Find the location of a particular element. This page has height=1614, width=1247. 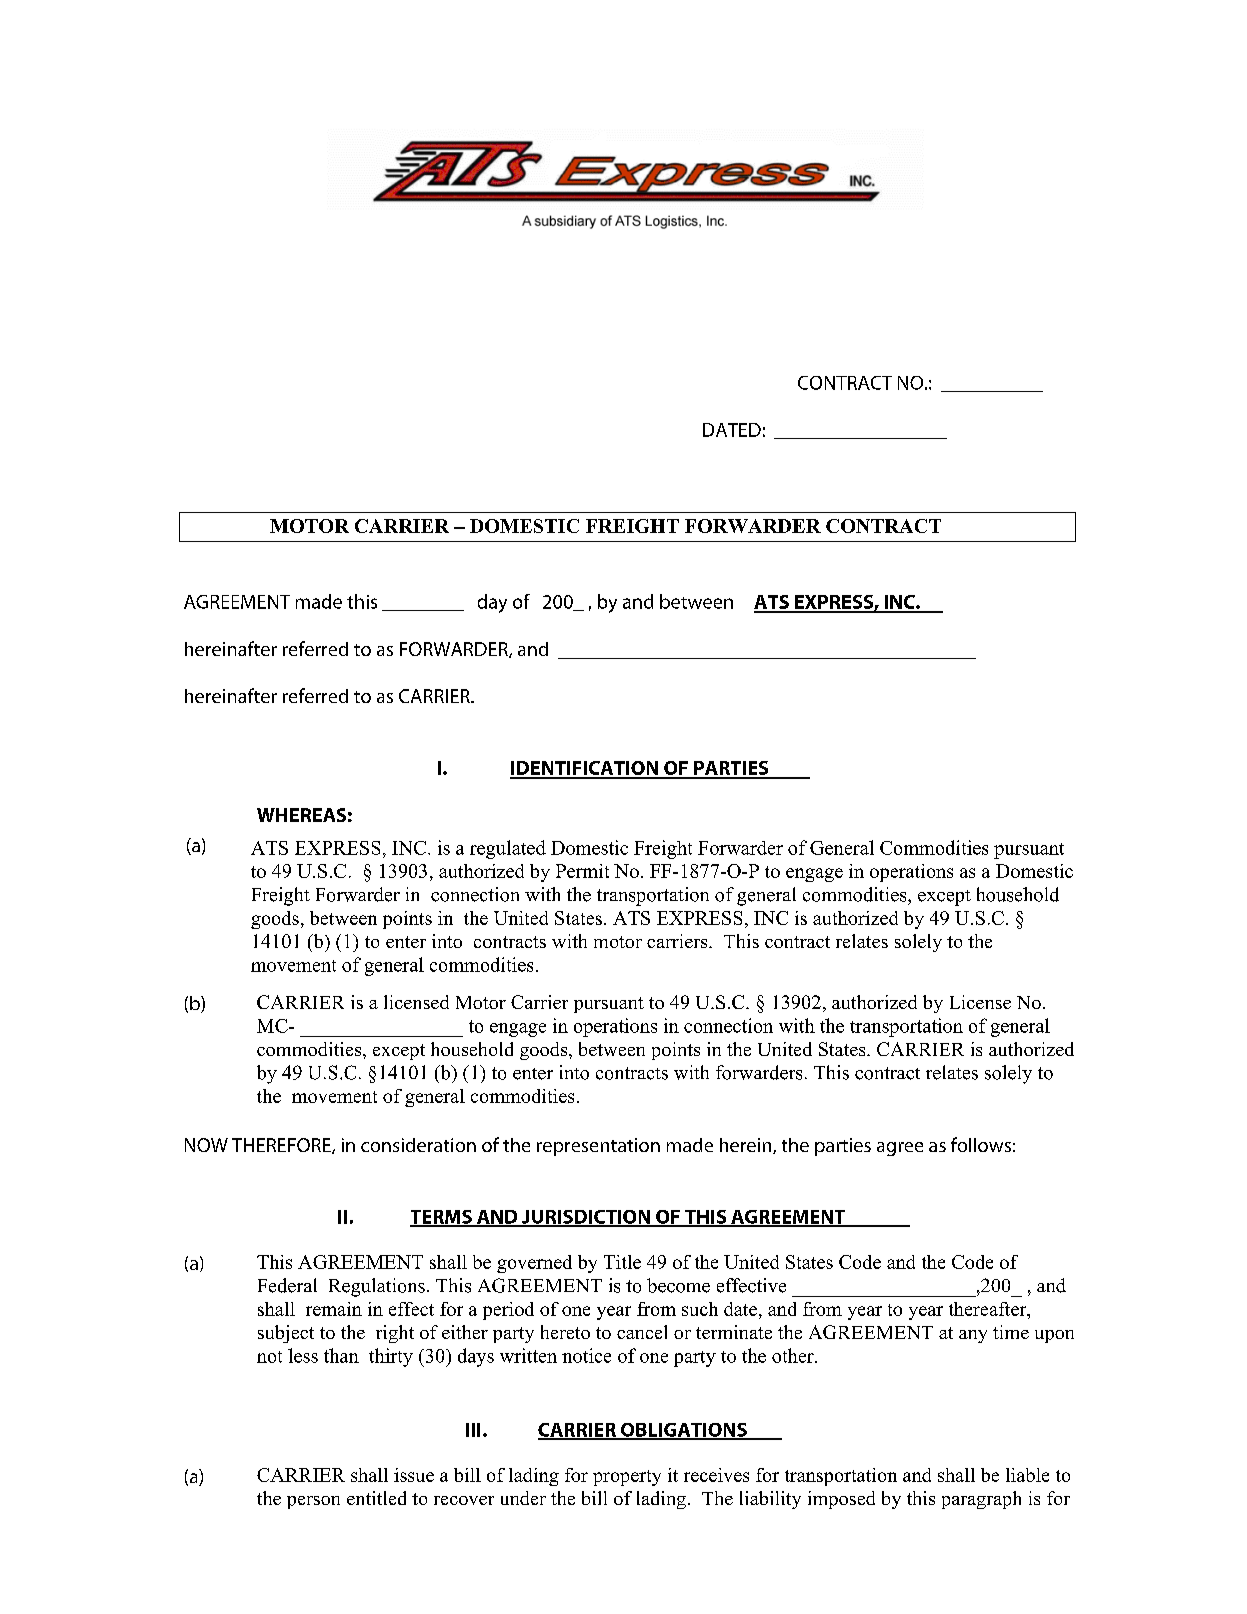

consideration is located at coordinates (418, 1145).
